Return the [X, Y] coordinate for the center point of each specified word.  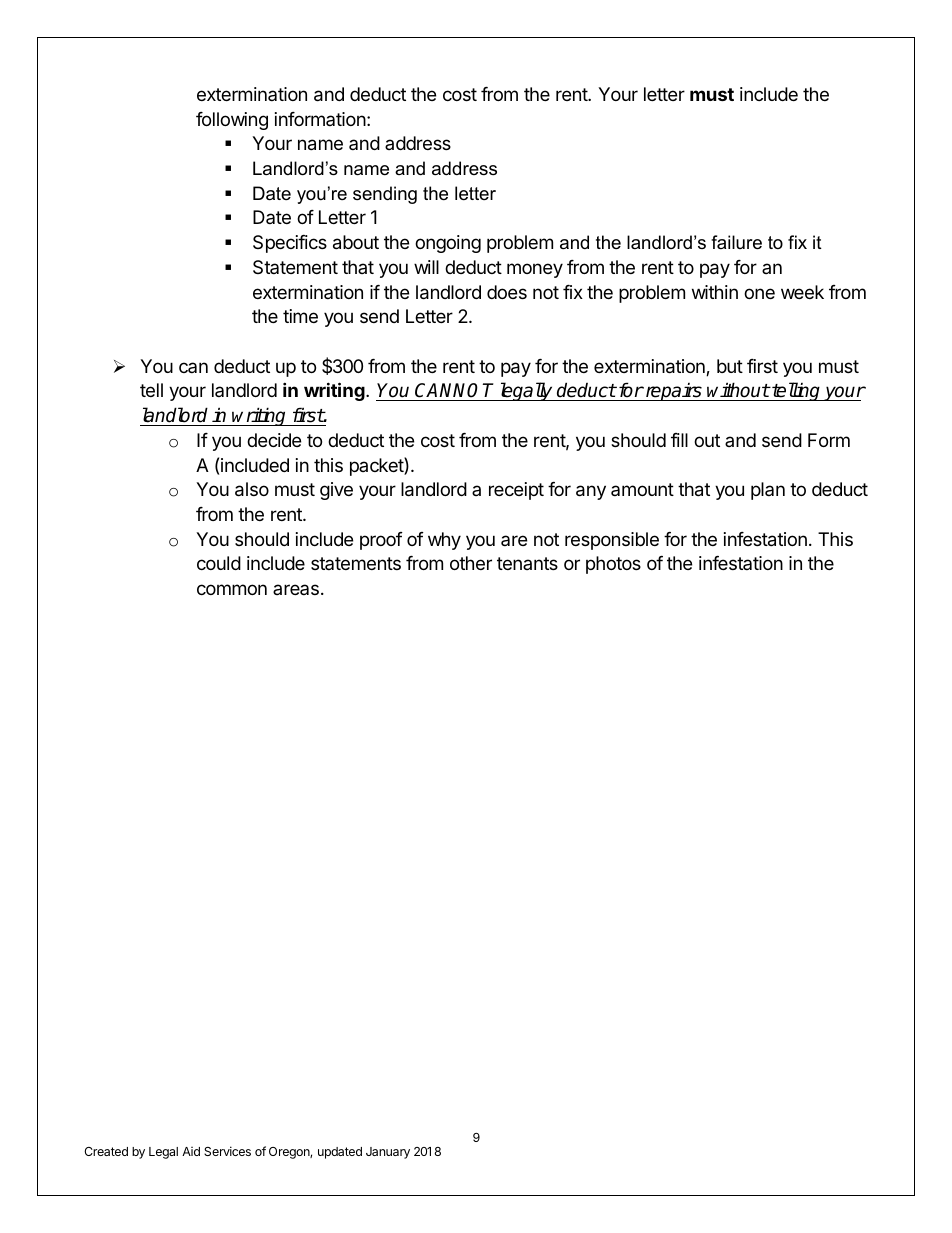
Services [227, 1151]
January [388, 1153]
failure [736, 242]
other [471, 563]
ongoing [448, 244]
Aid [191, 1151]
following [232, 121]
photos [613, 565]
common [232, 589]
